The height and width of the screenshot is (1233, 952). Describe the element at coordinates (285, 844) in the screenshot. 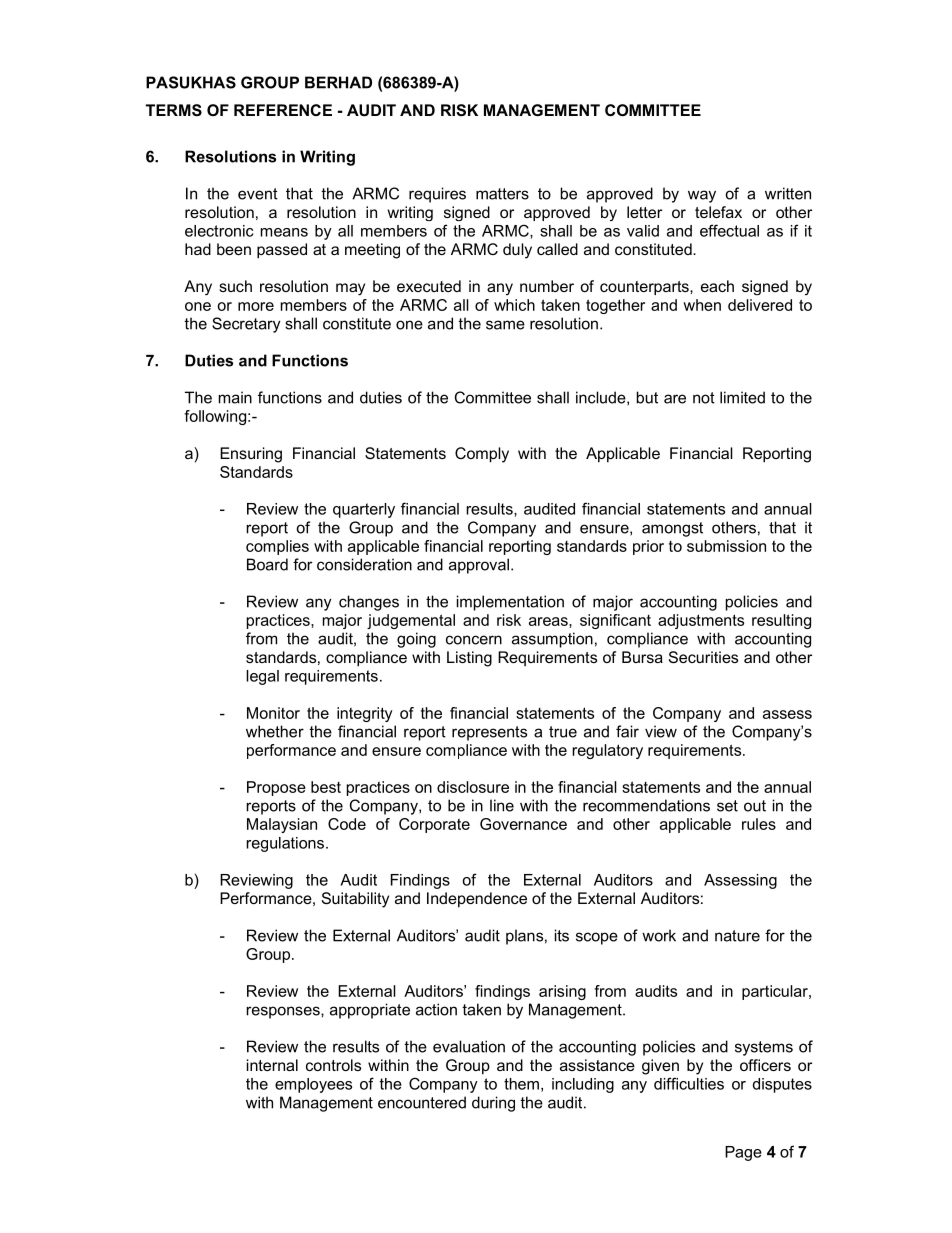

I see `regulations` at that location.
